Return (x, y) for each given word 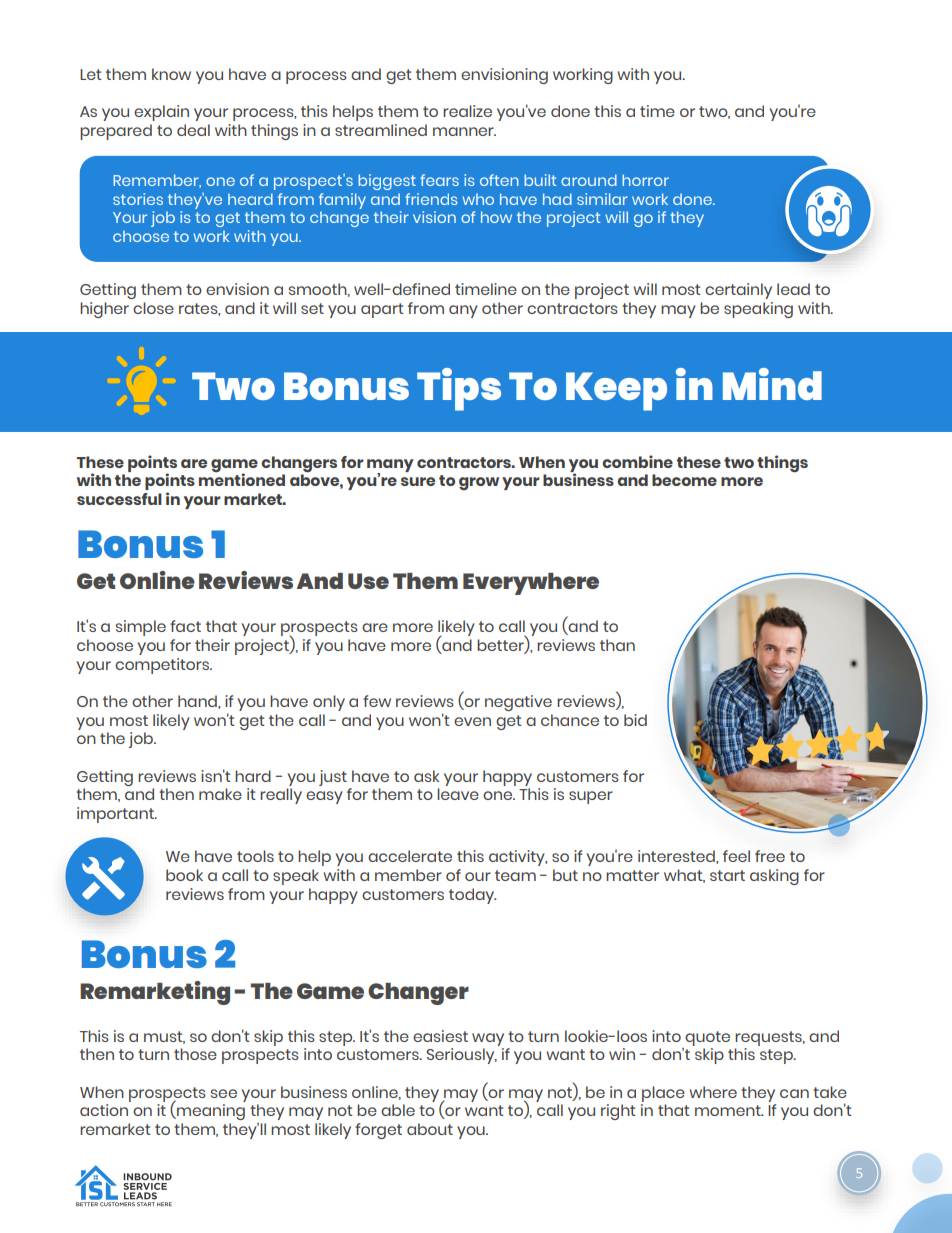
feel (736, 856)
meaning (210, 1112)
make (220, 794)
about (430, 1129)
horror (645, 180)
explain (161, 113)
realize (467, 111)
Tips (459, 389)
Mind (772, 384)
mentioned (242, 478)
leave (458, 794)
